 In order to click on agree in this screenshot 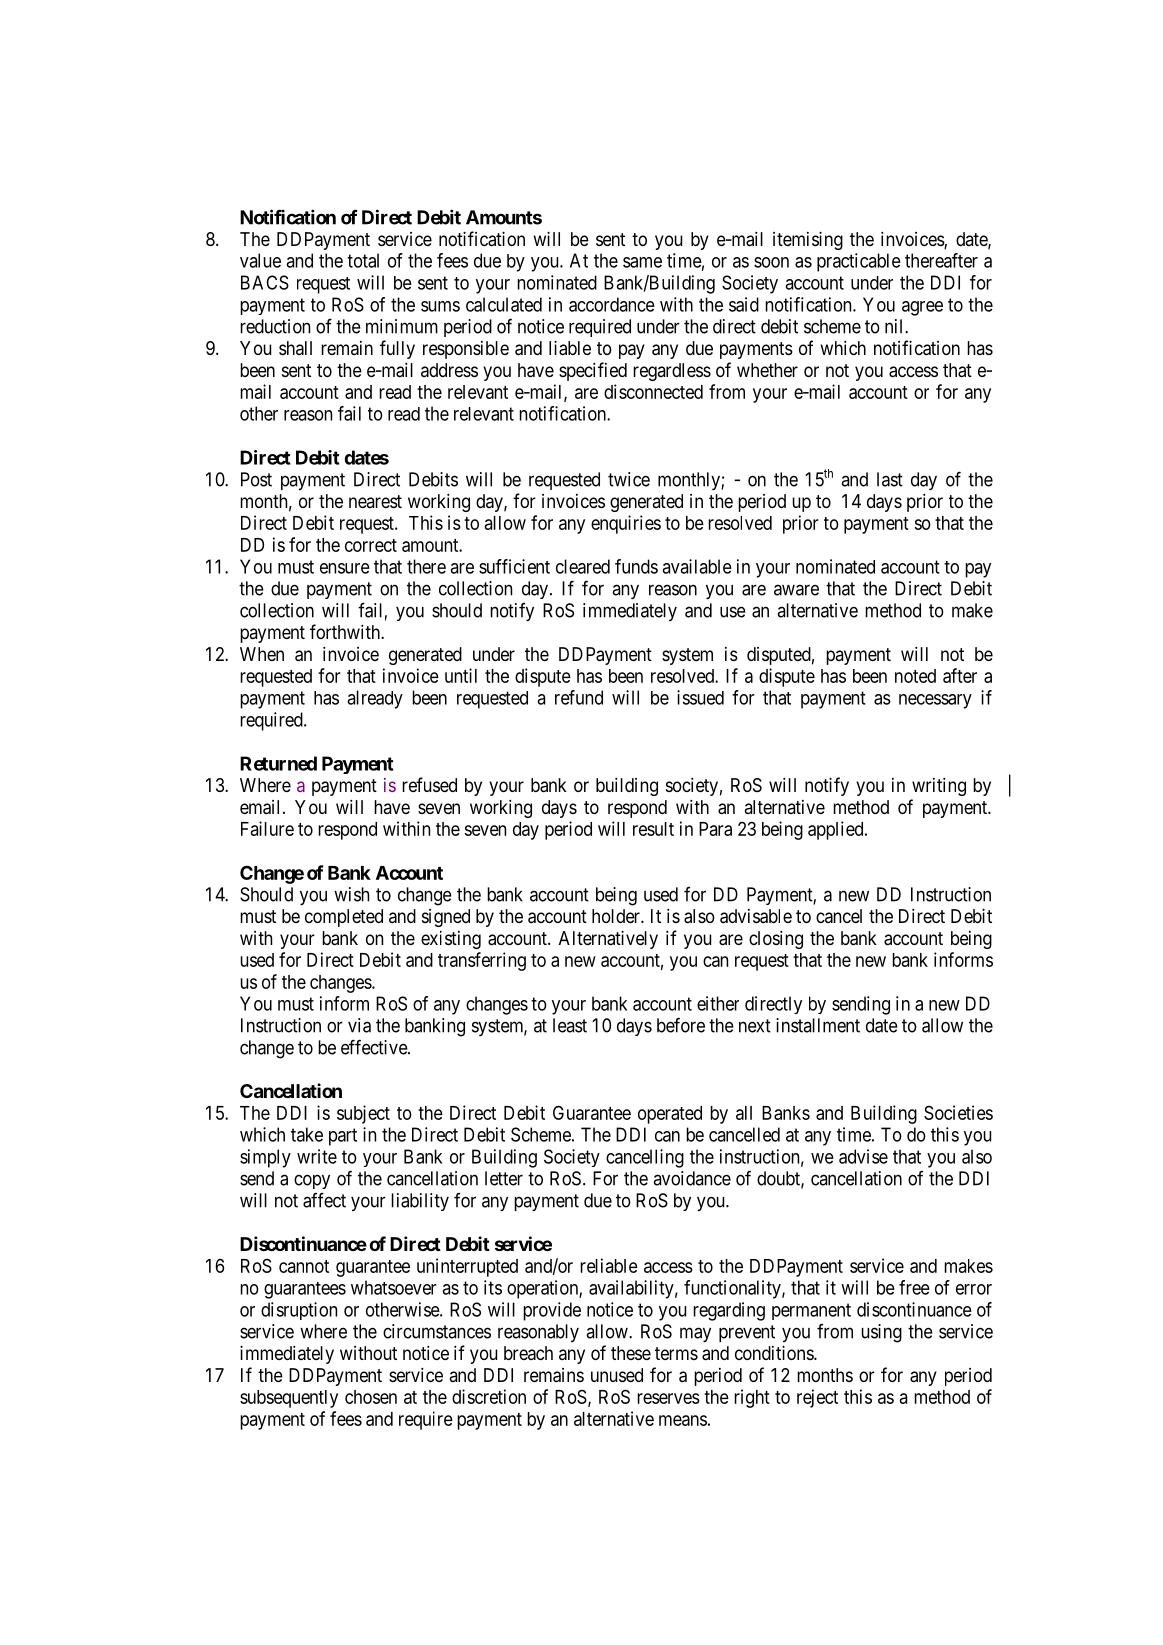, I will do `click(922, 308)`.
